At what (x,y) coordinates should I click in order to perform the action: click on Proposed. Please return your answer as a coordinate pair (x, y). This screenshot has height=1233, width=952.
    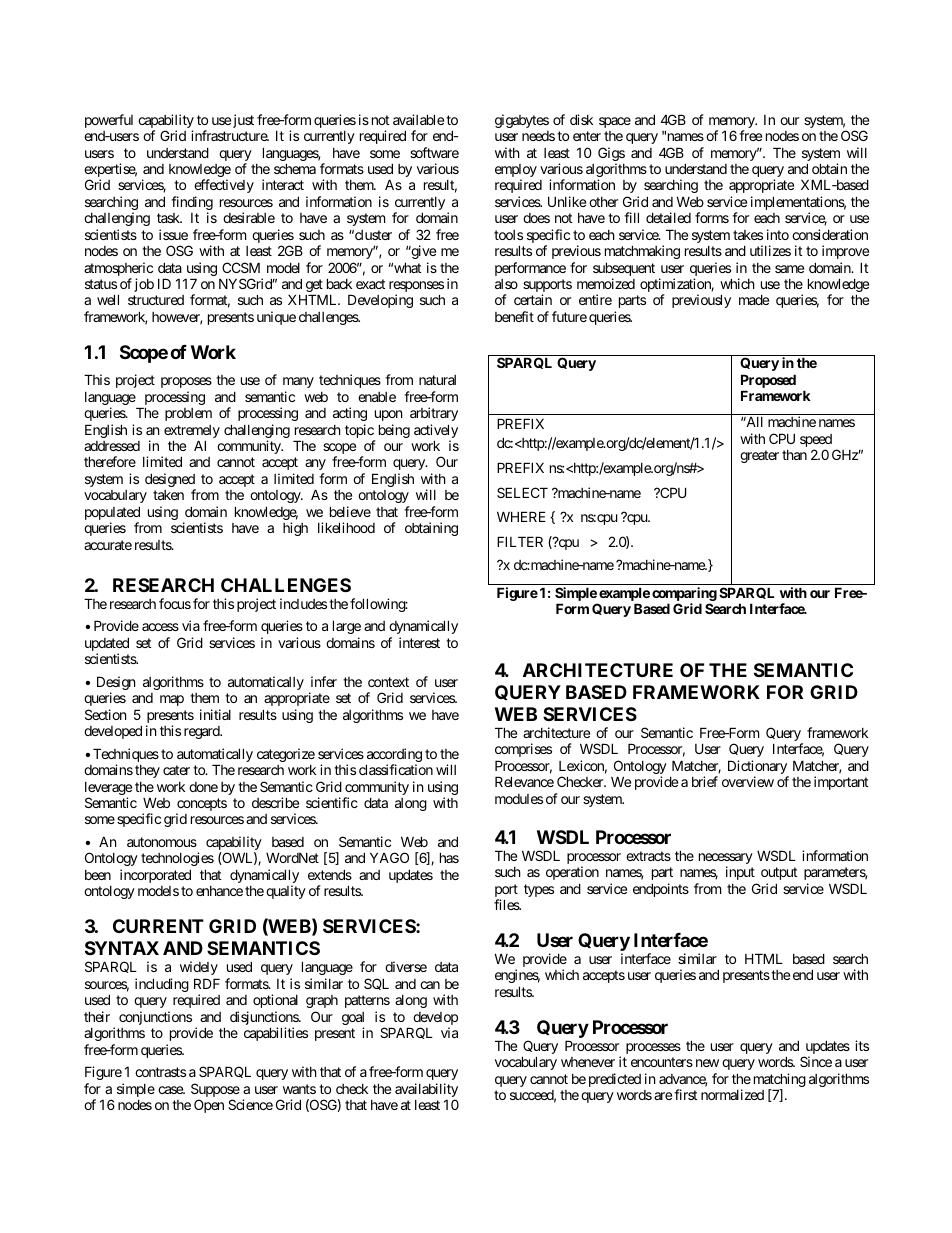
    Looking at the image, I should click on (768, 382).
